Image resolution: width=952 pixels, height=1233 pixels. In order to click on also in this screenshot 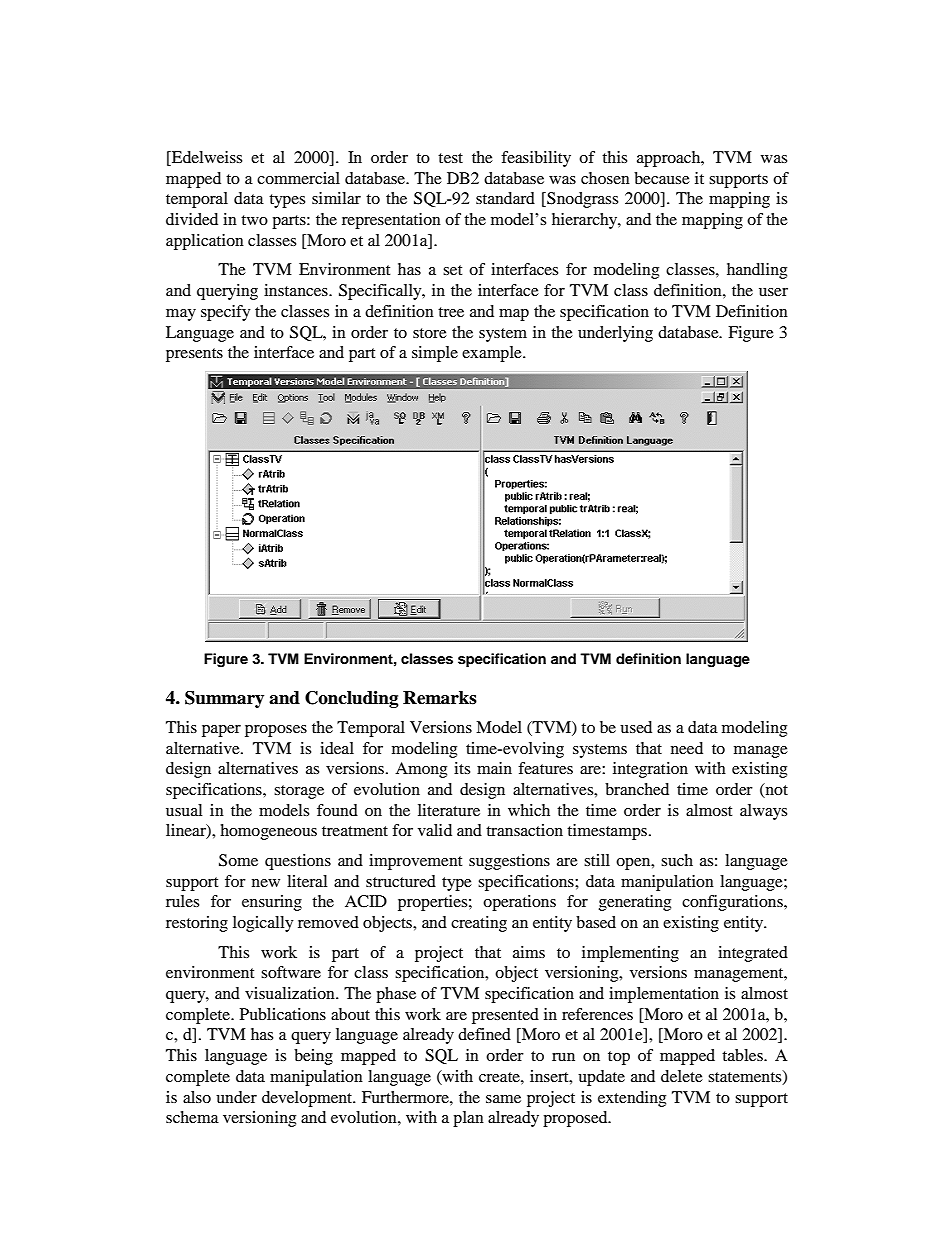, I will do `click(197, 1097)`.
